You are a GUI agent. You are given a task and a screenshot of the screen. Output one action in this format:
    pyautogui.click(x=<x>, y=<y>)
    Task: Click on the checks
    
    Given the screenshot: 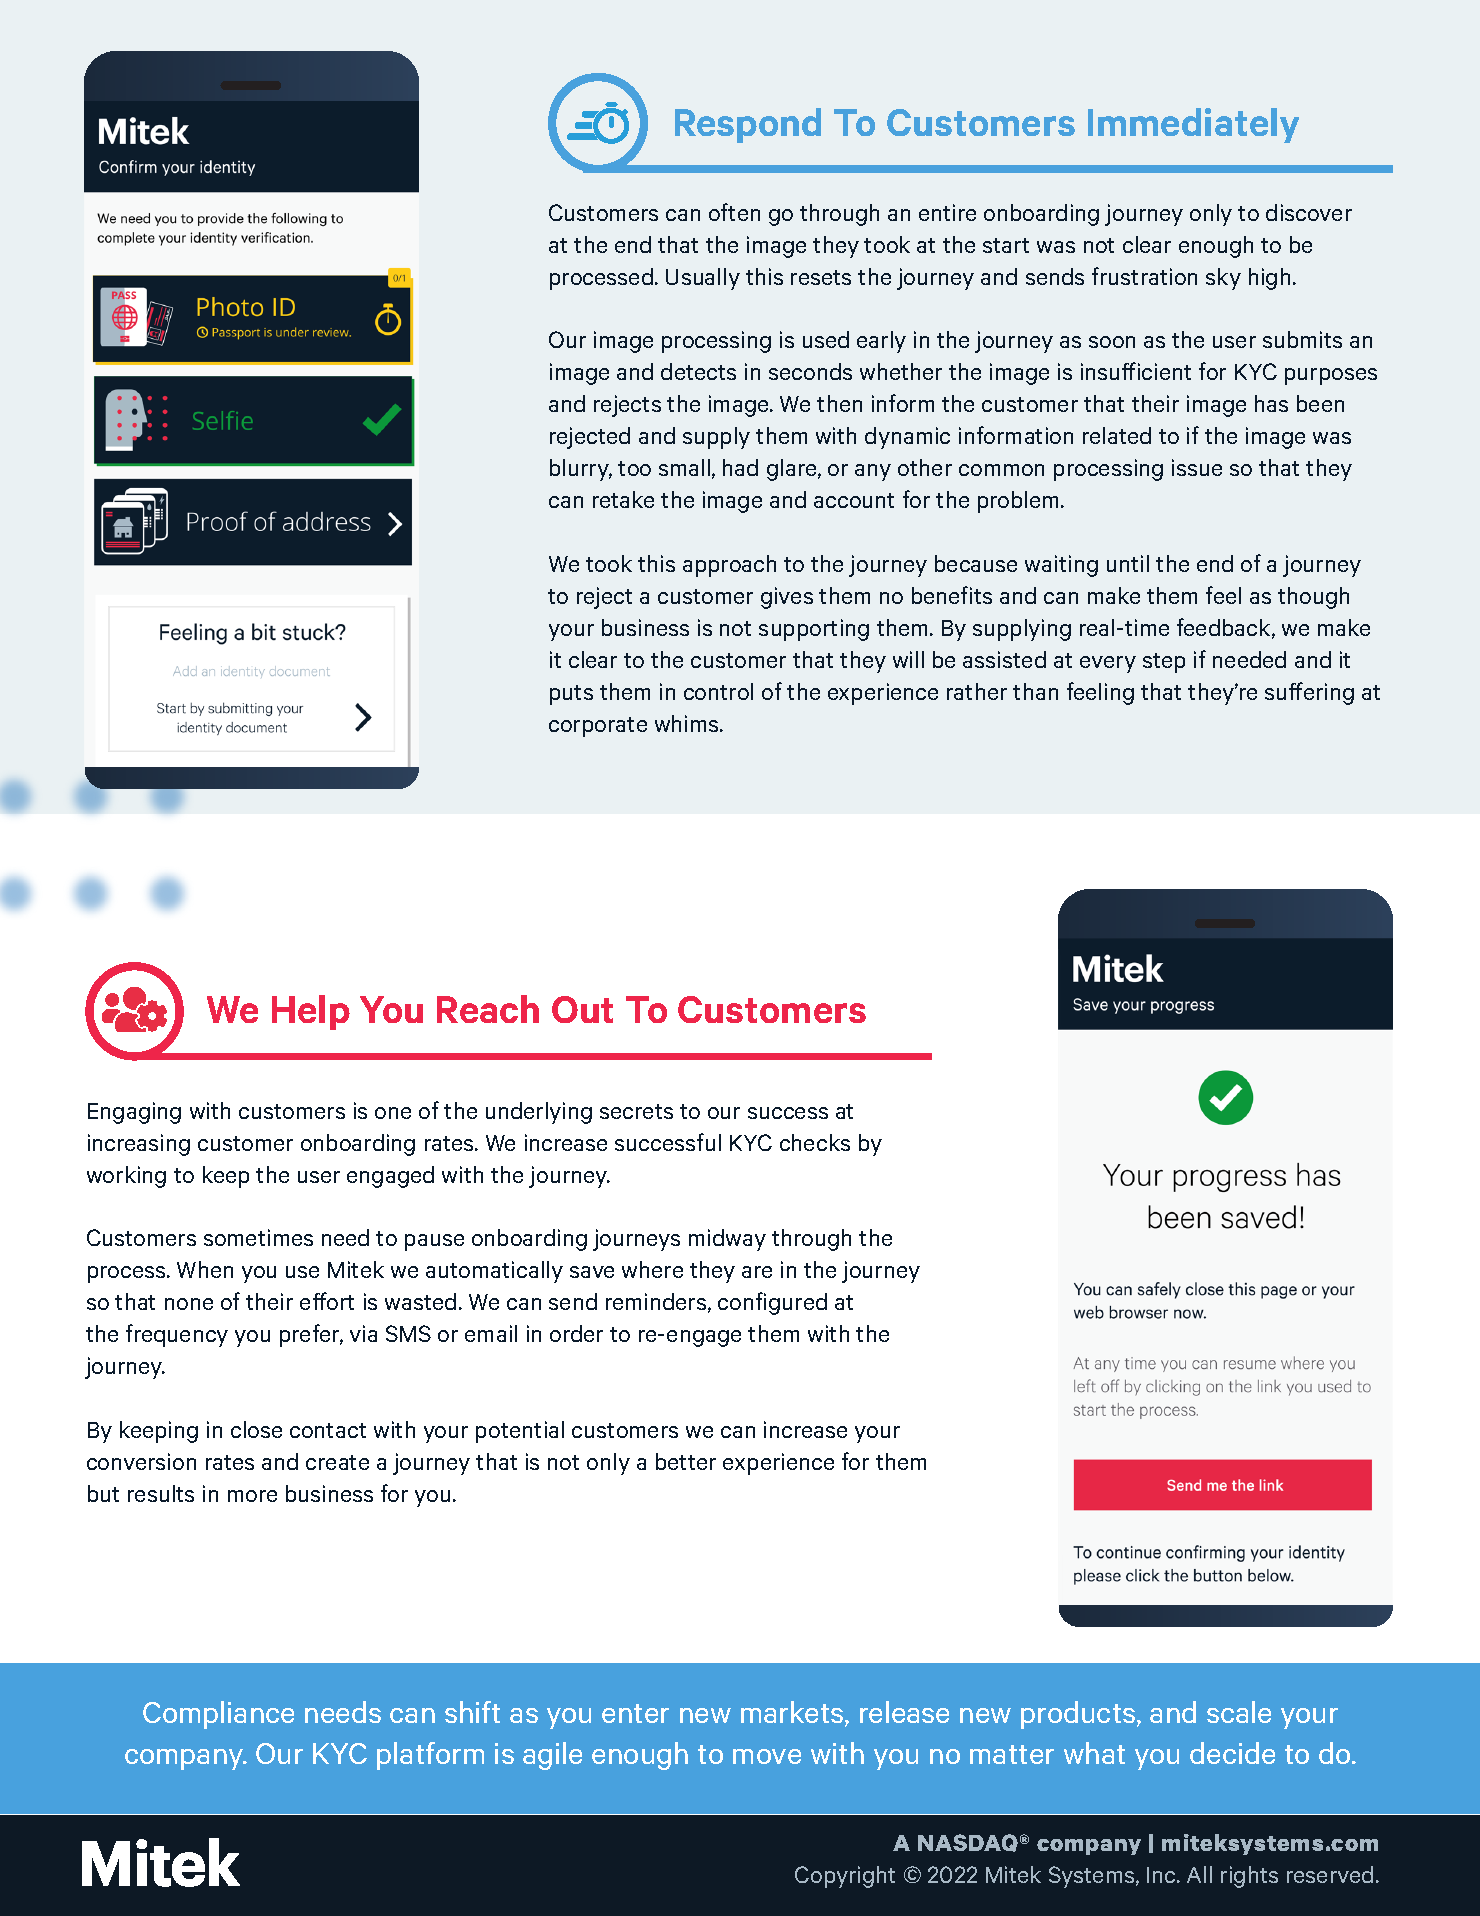 What is the action you would take?
    pyautogui.click(x=815, y=1142)
